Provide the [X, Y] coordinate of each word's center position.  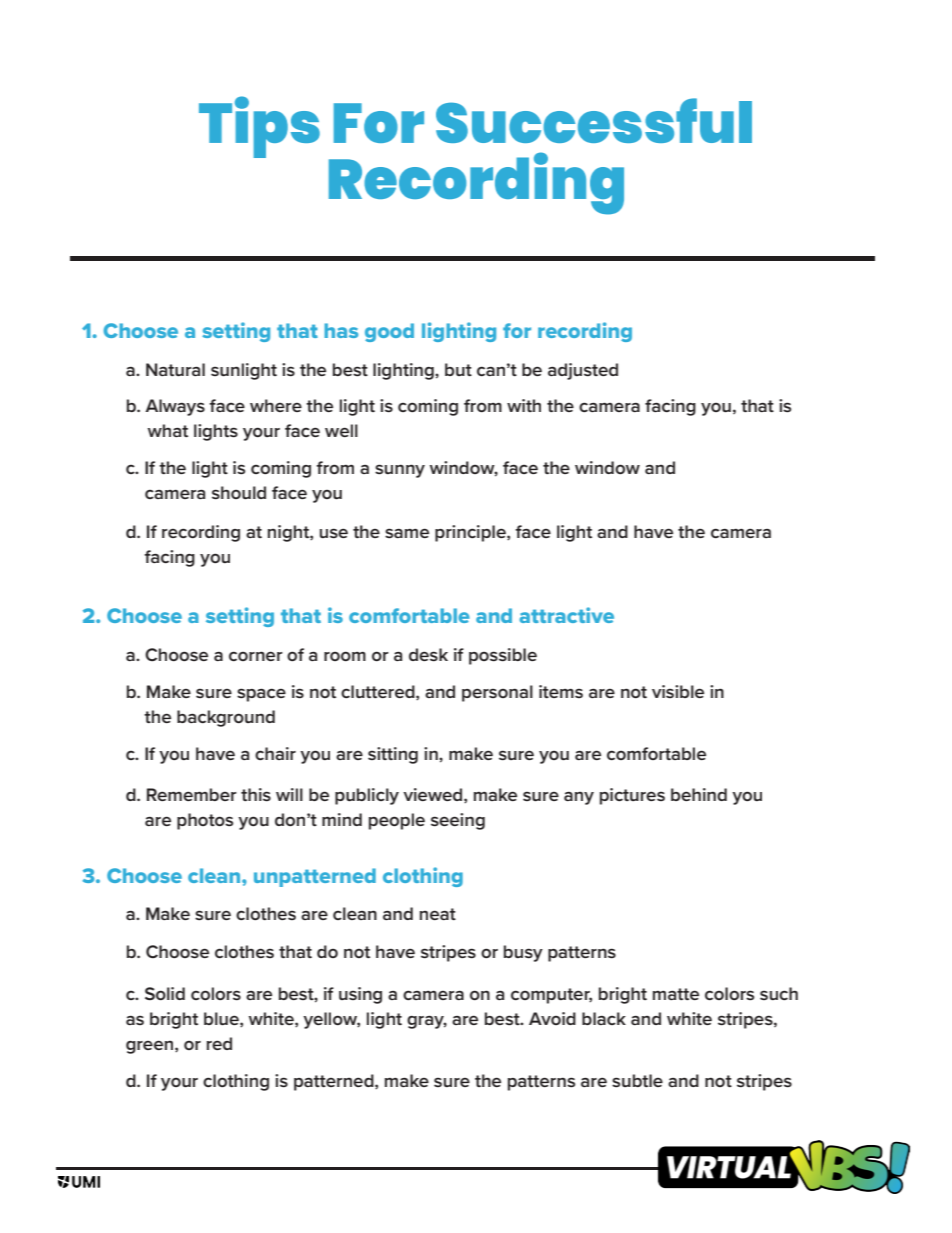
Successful [594, 120]
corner [256, 656]
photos [205, 821]
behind [699, 794]
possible [503, 656]
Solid [165, 993]
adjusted [583, 371]
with [524, 405]
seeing [458, 821]
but [458, 369]
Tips [259, 127]
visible [678, 691]
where [276, 405]
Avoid [552, 1018]
